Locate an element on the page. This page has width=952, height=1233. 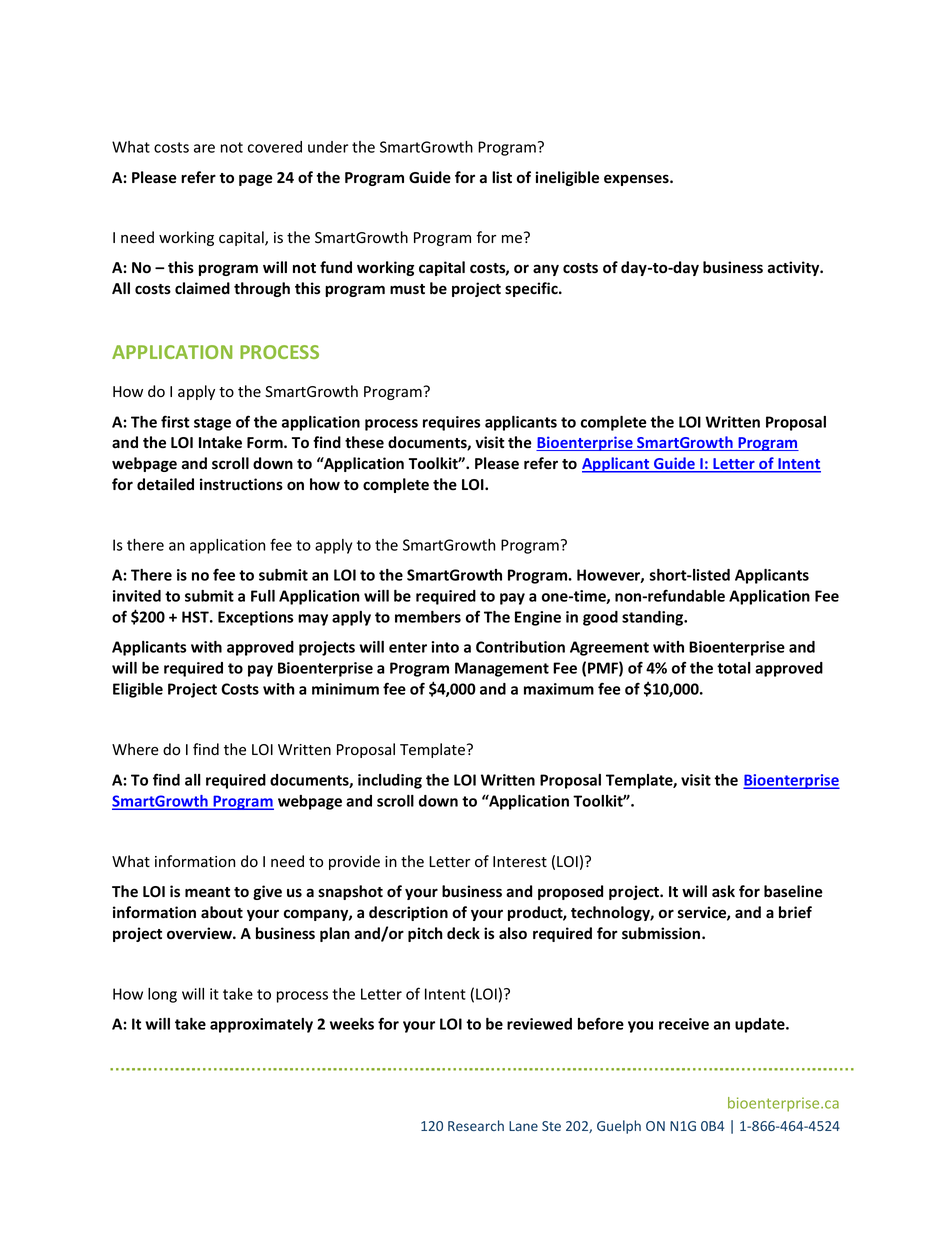
long is located at coordinates (162, 995).
